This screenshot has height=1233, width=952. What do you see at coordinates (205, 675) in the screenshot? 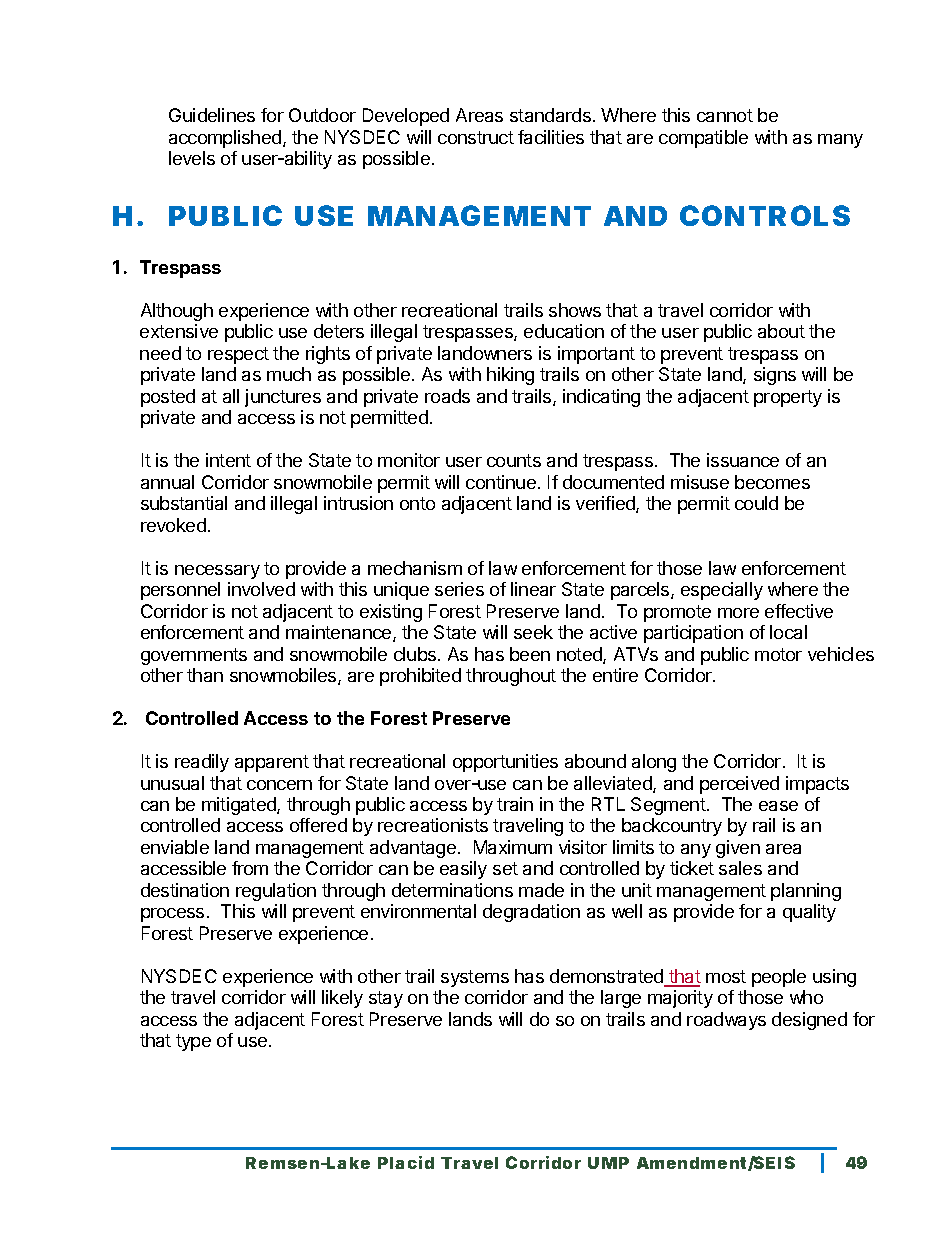
I see `than` at bounding box center [205, 675].
